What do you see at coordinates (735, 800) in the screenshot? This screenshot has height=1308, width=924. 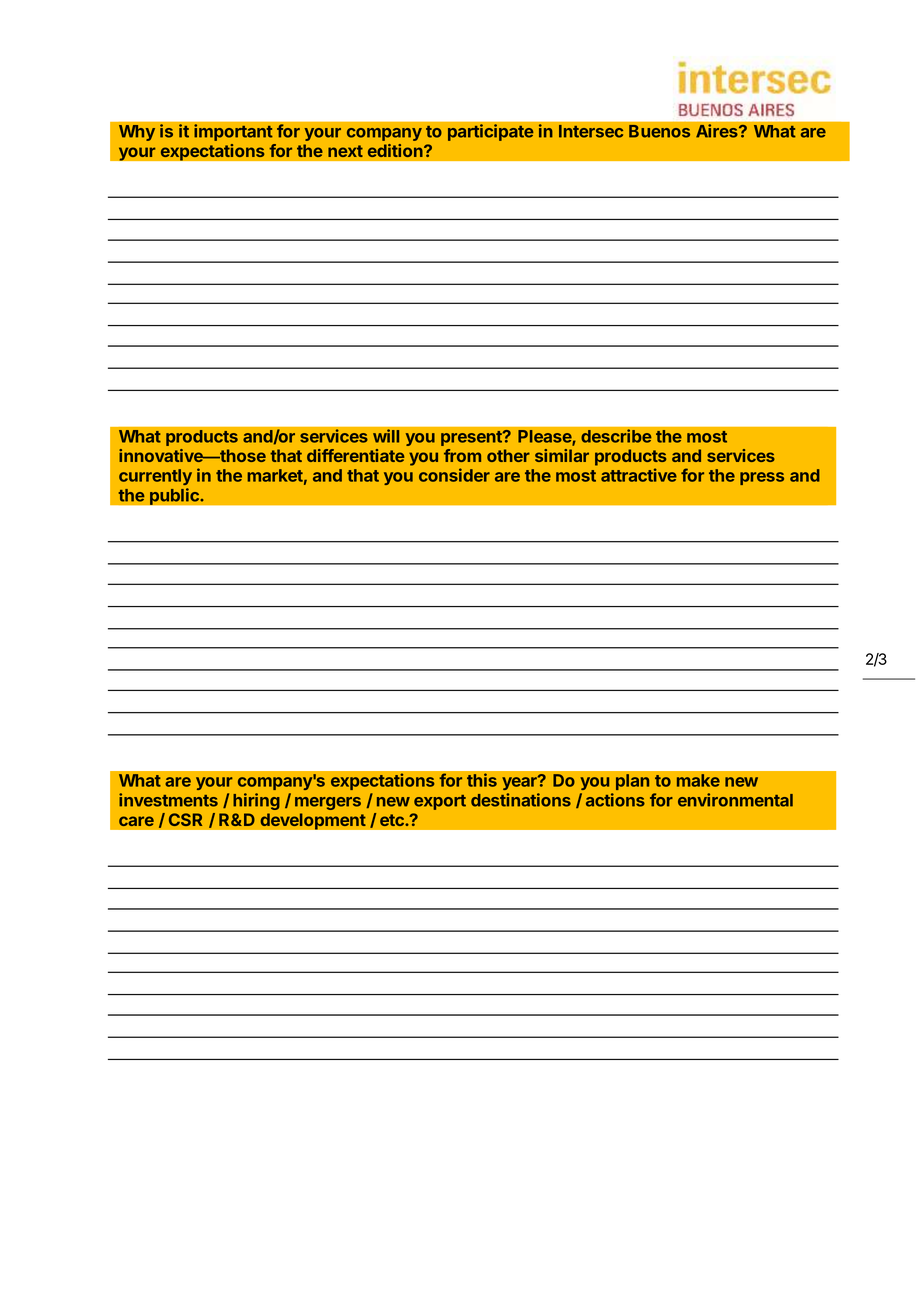 I see `environmental` at bounding box center [735, 800].
